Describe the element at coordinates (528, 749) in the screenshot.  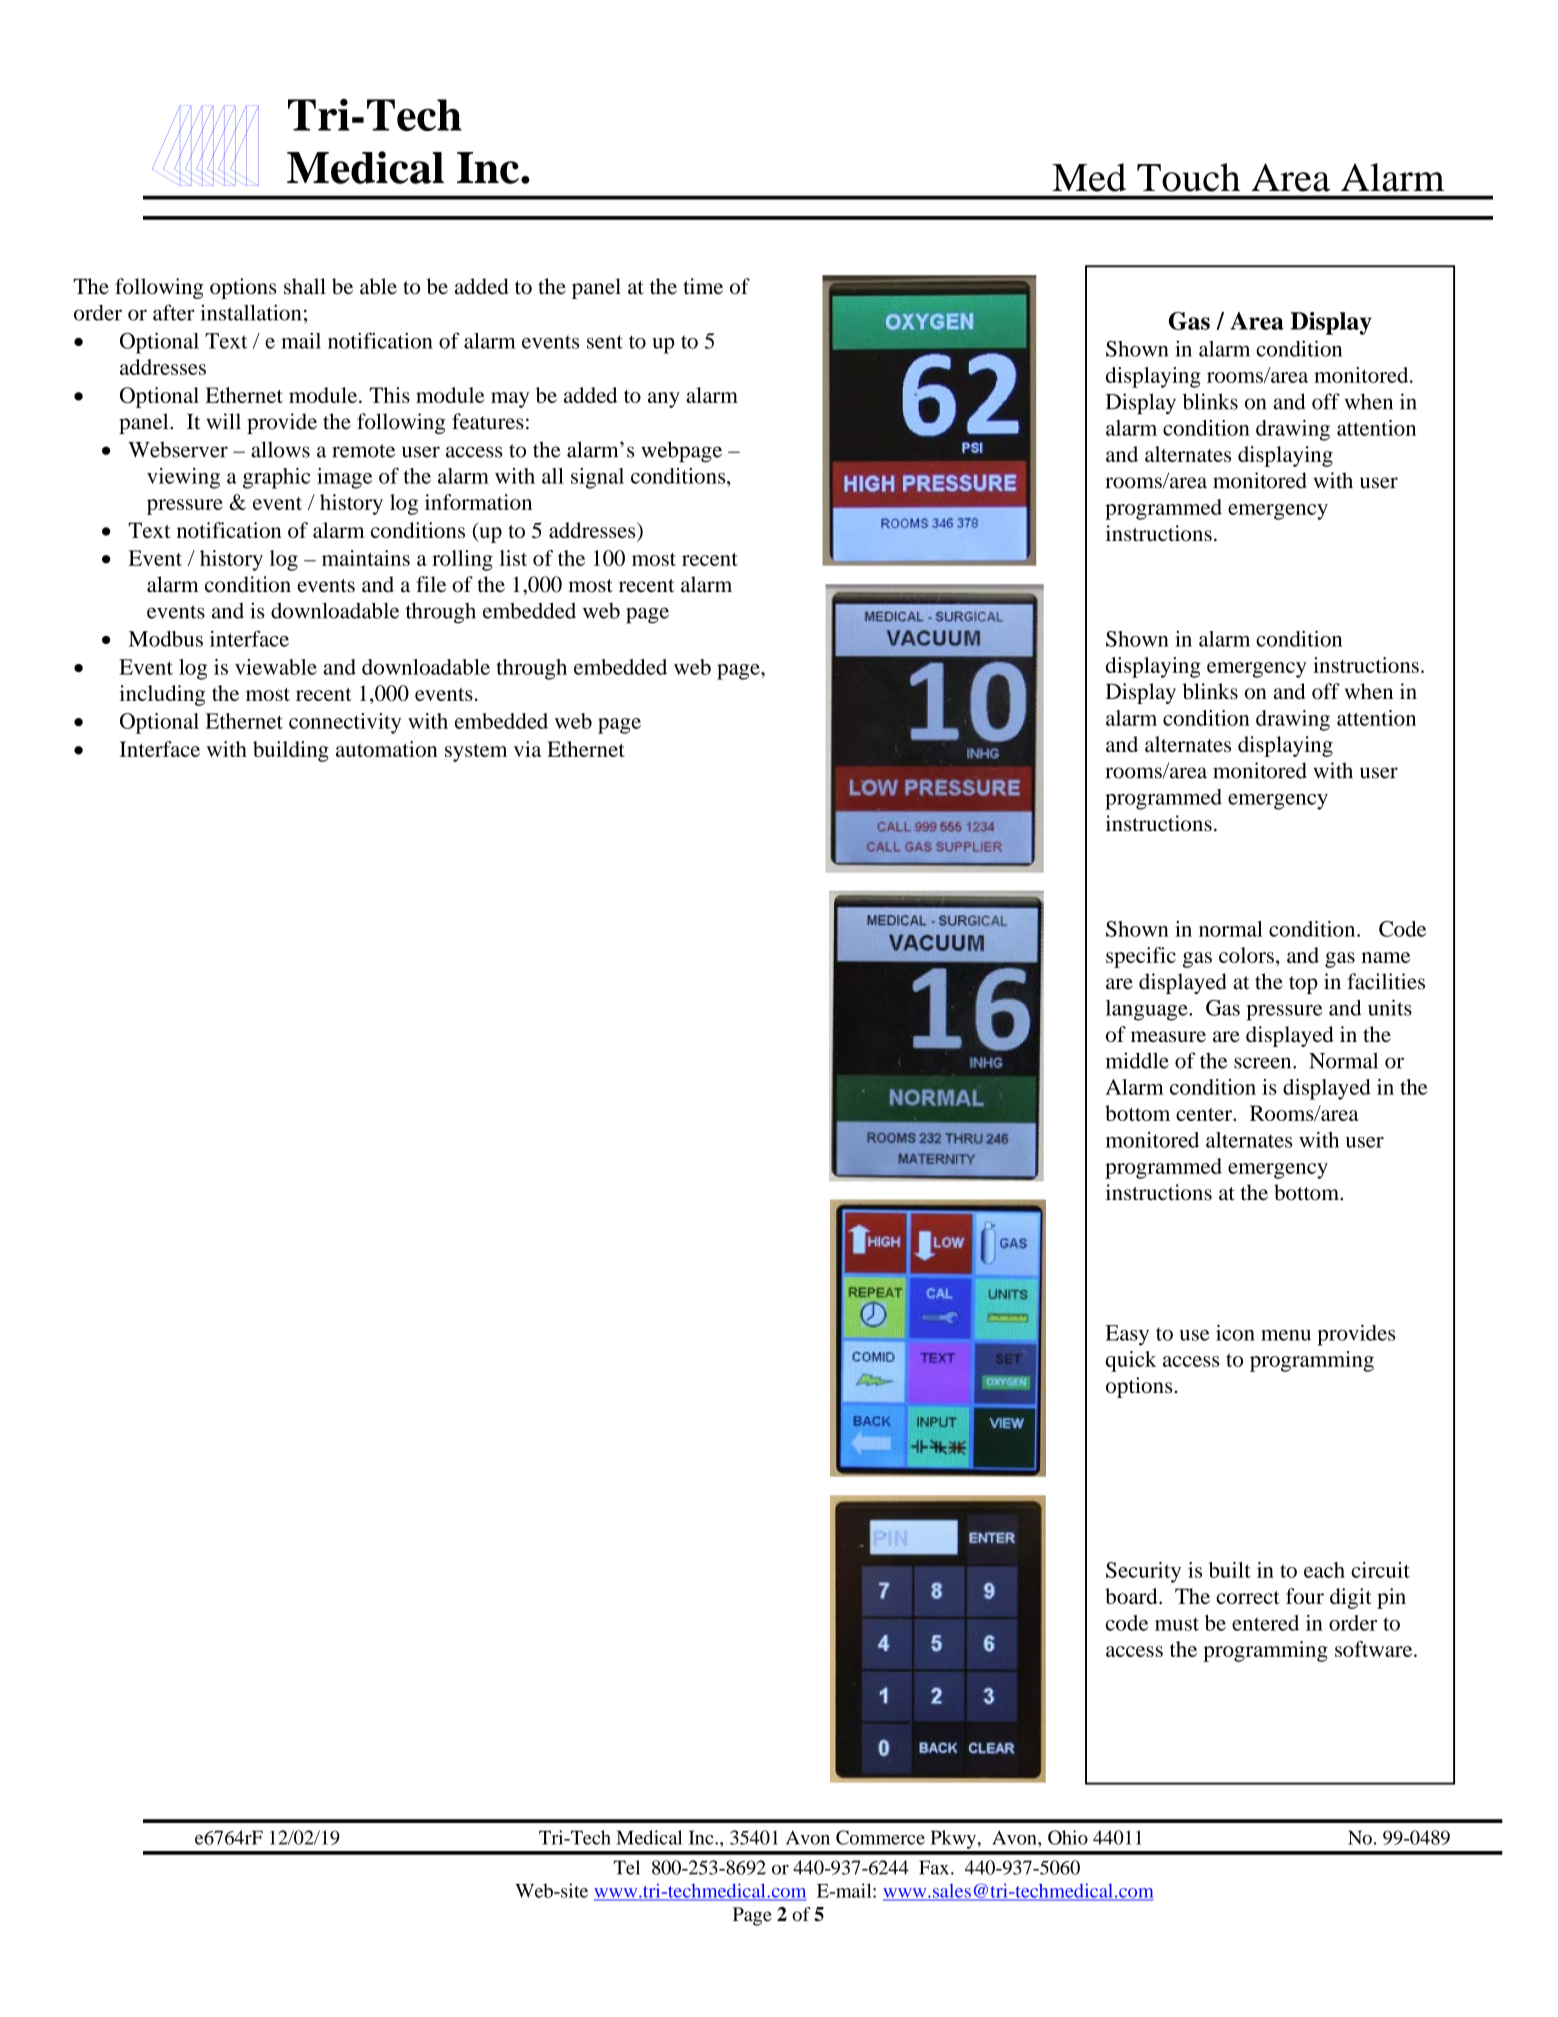
I see `via` at that location.
